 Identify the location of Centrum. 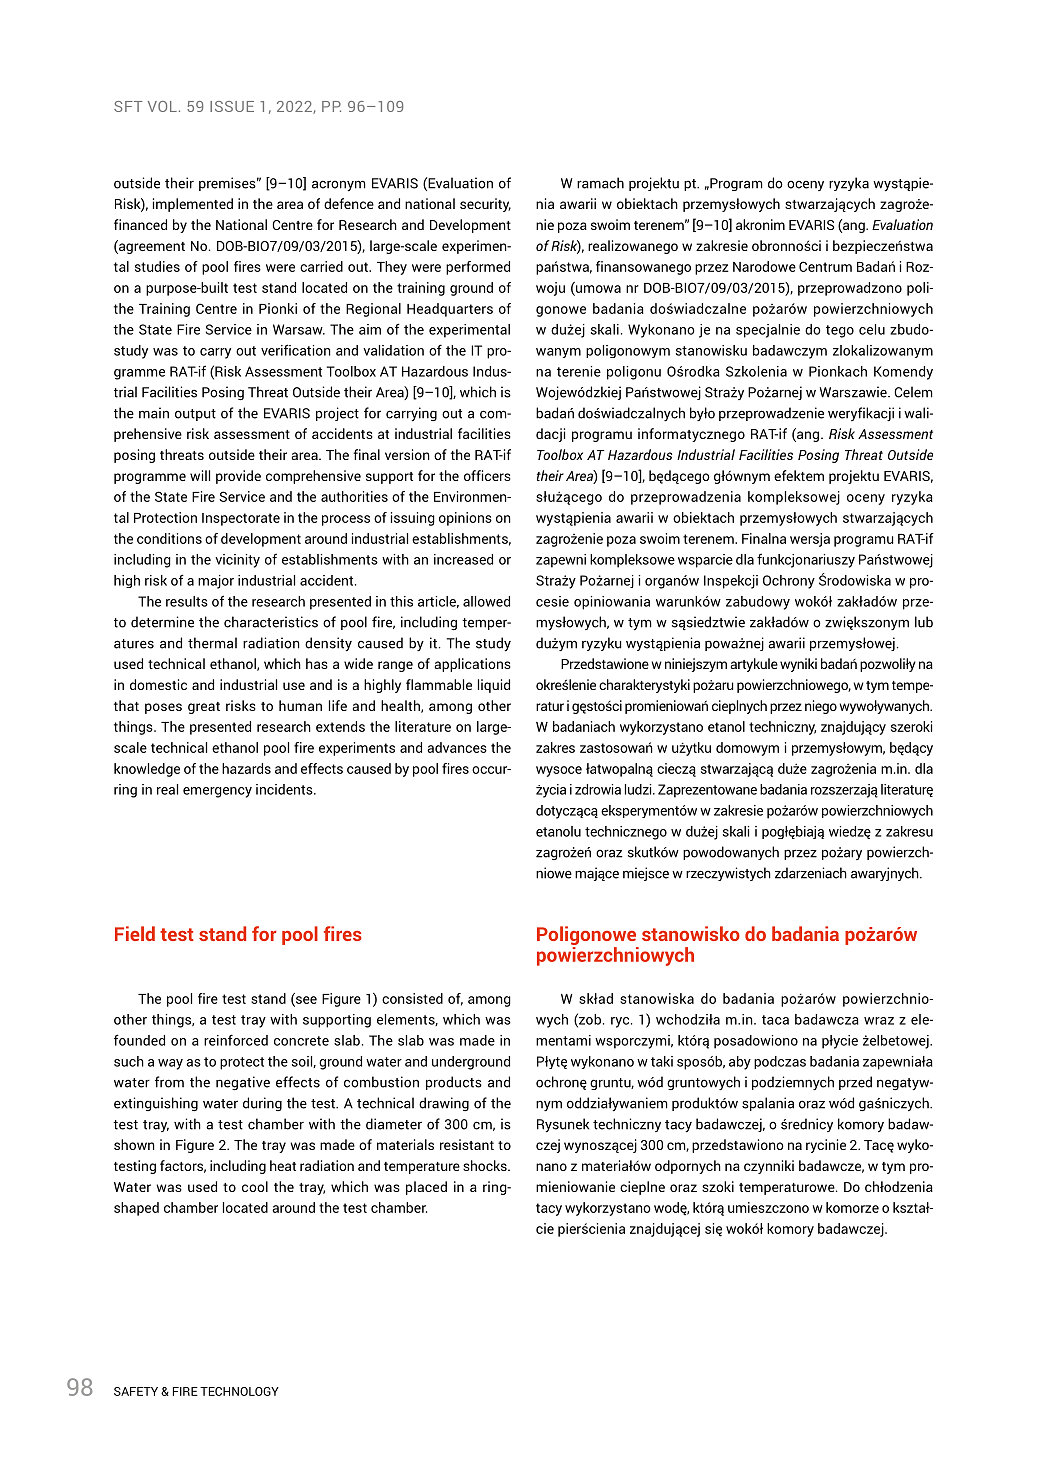
(825, 266).
